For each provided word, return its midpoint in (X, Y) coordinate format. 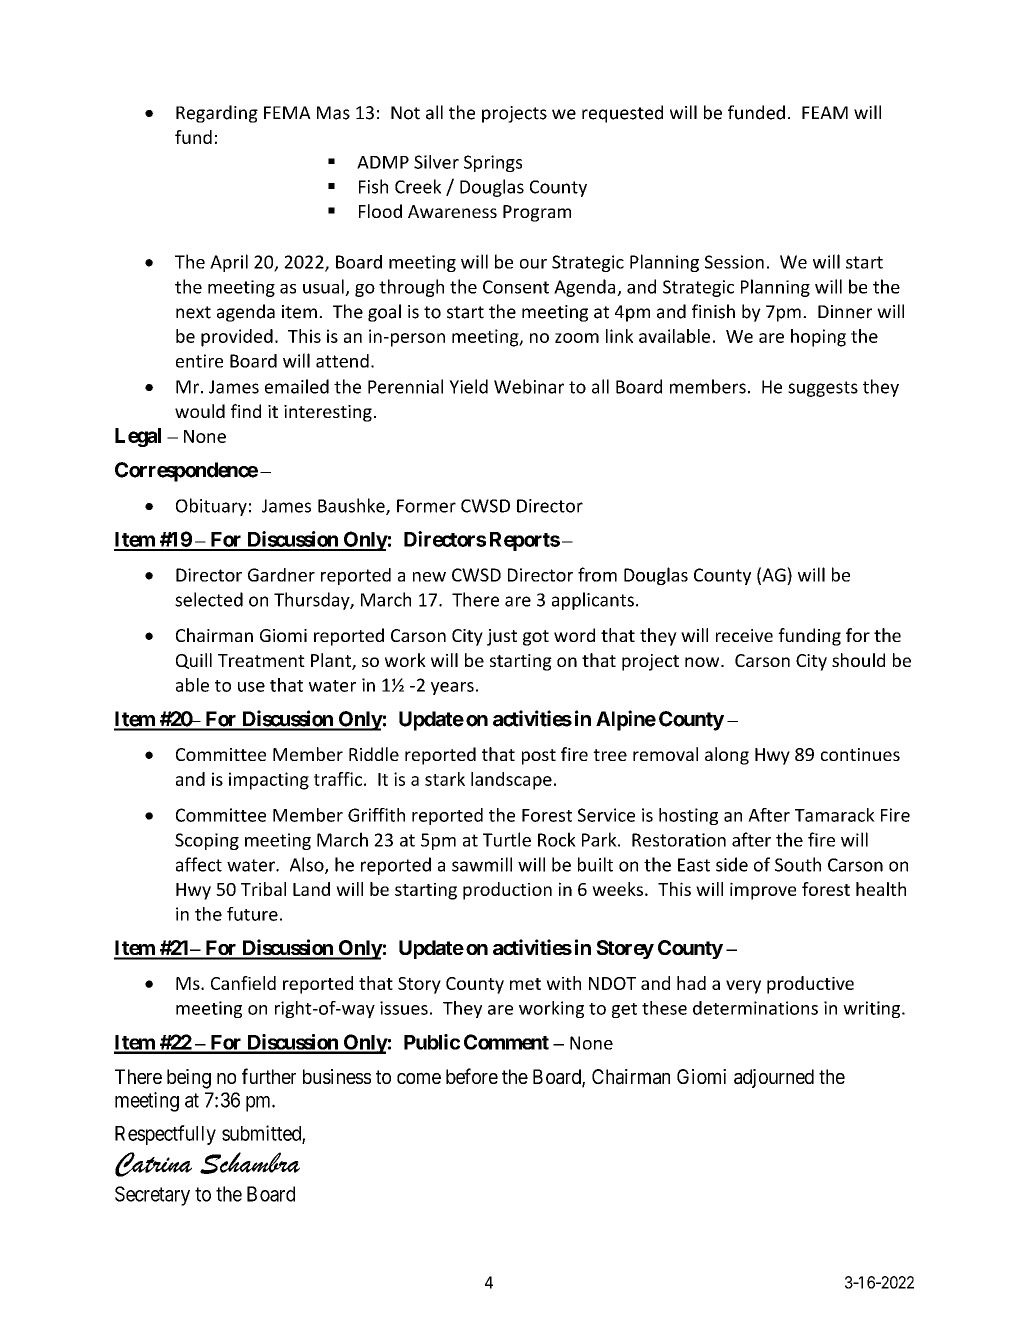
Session (734, 262)
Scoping (207, 841)
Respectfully (165, 1135)
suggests (823, 389)
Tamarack (835, 815)
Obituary (211, 507)
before (472, 1076)
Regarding (217, 114)
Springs (493, 163)
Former (426, 506)
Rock (557, 839)
